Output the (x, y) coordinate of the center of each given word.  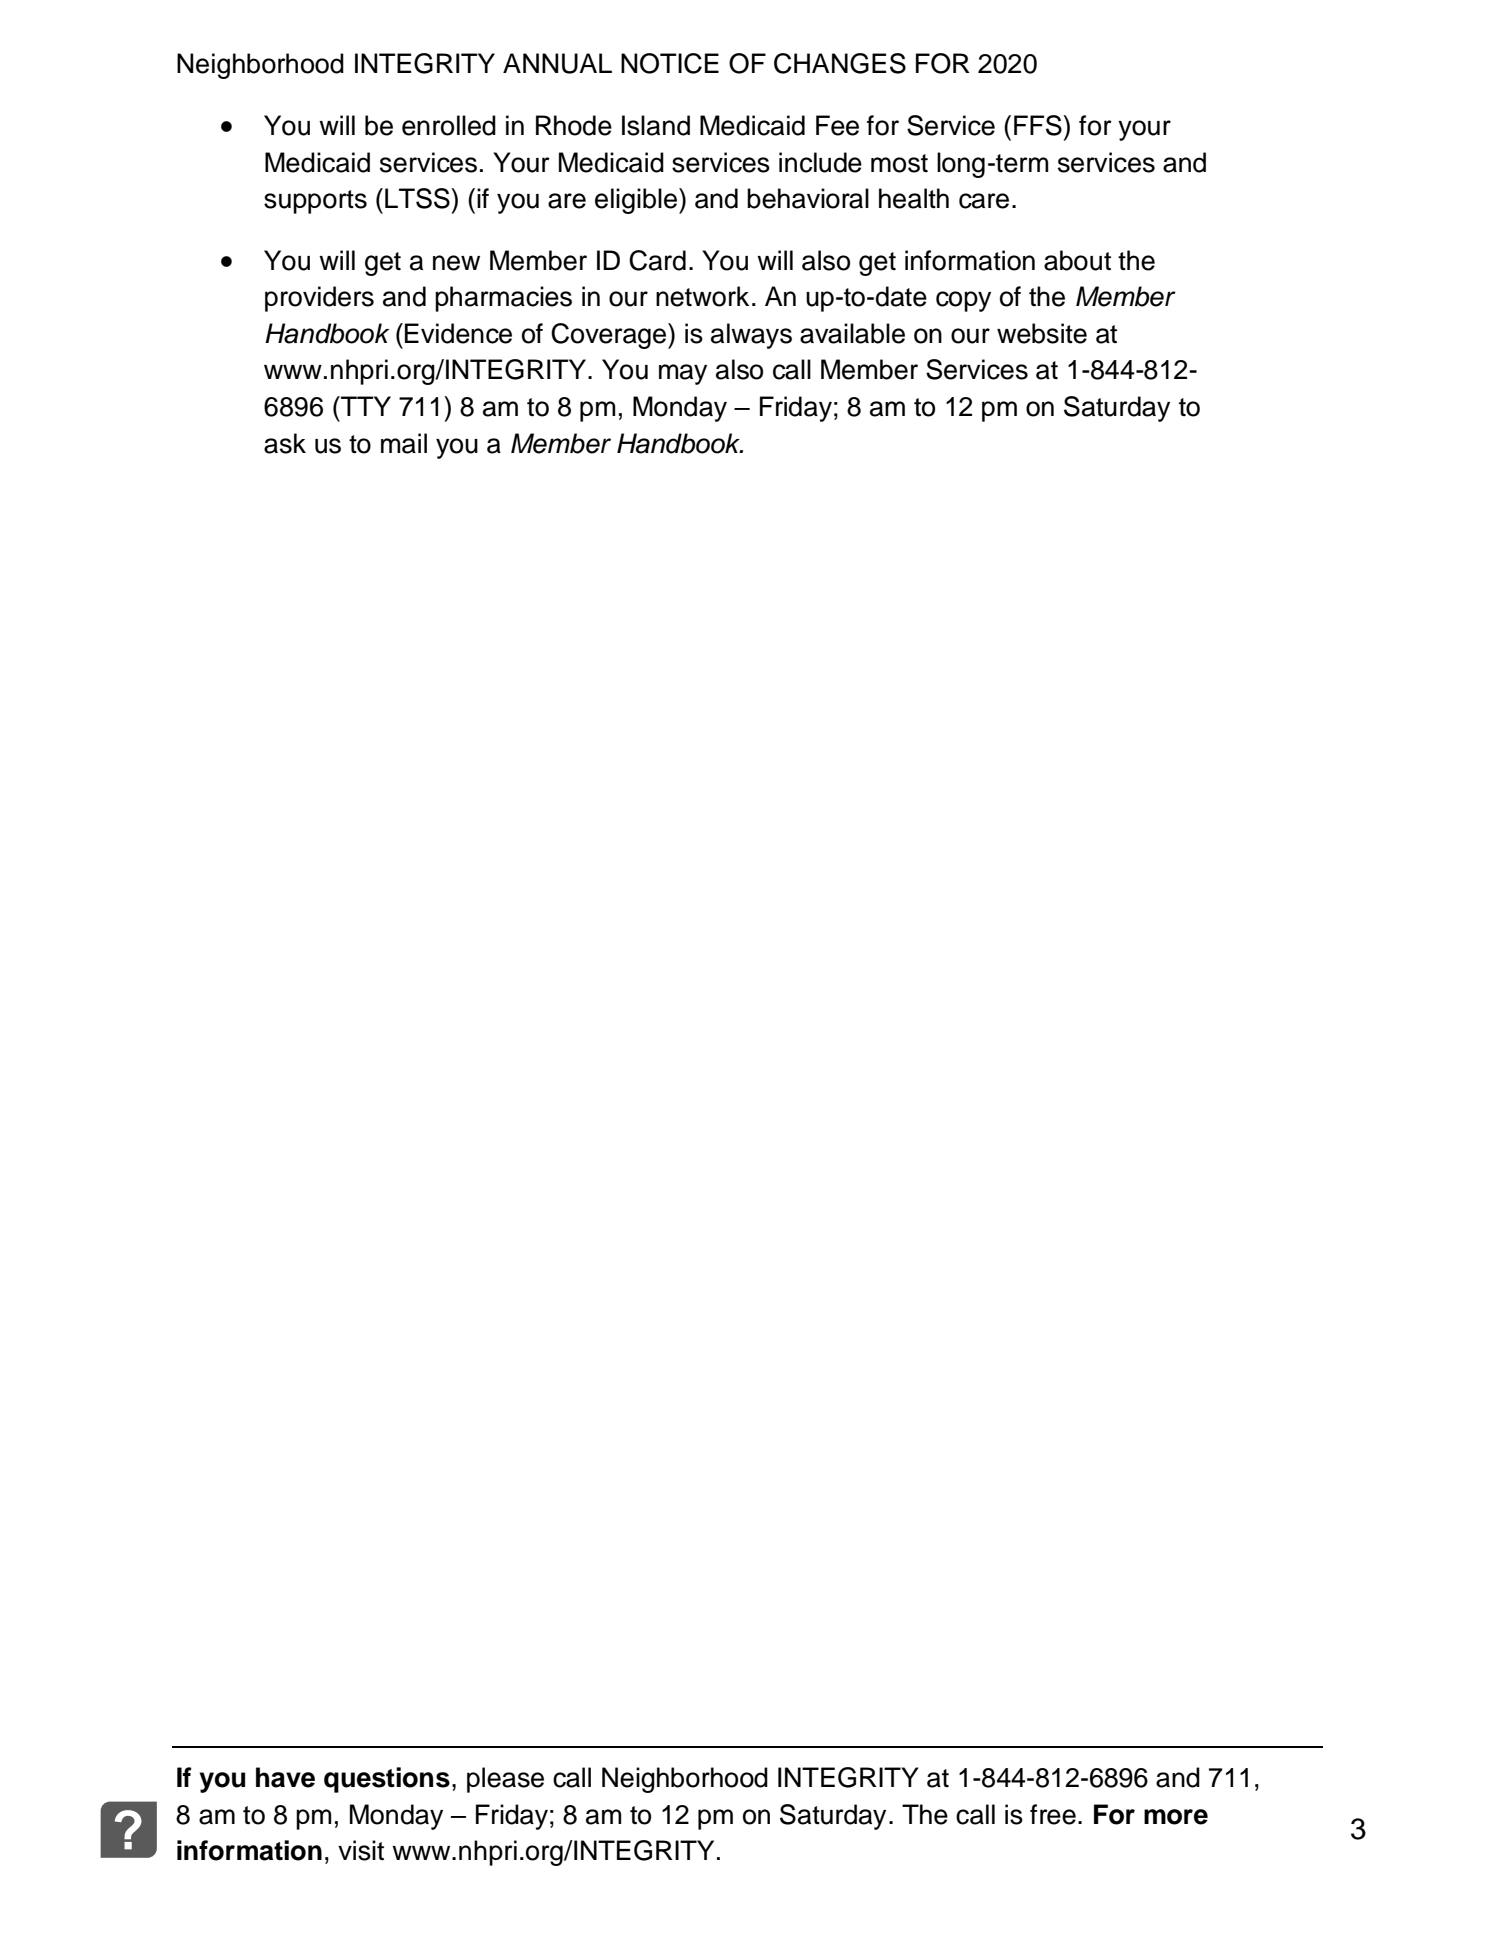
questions (387, 1780)
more (1176, 1817)
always (751, 336)
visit (361, 1850)
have (285, 1777)
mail (404, 443)
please (505, 1780)
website (1042, 333)
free (1053, 1814)
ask (285, 443)
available (852, 333)
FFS (1039, 125)
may (683, 374)
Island (656, 125)
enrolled (449, 125)
